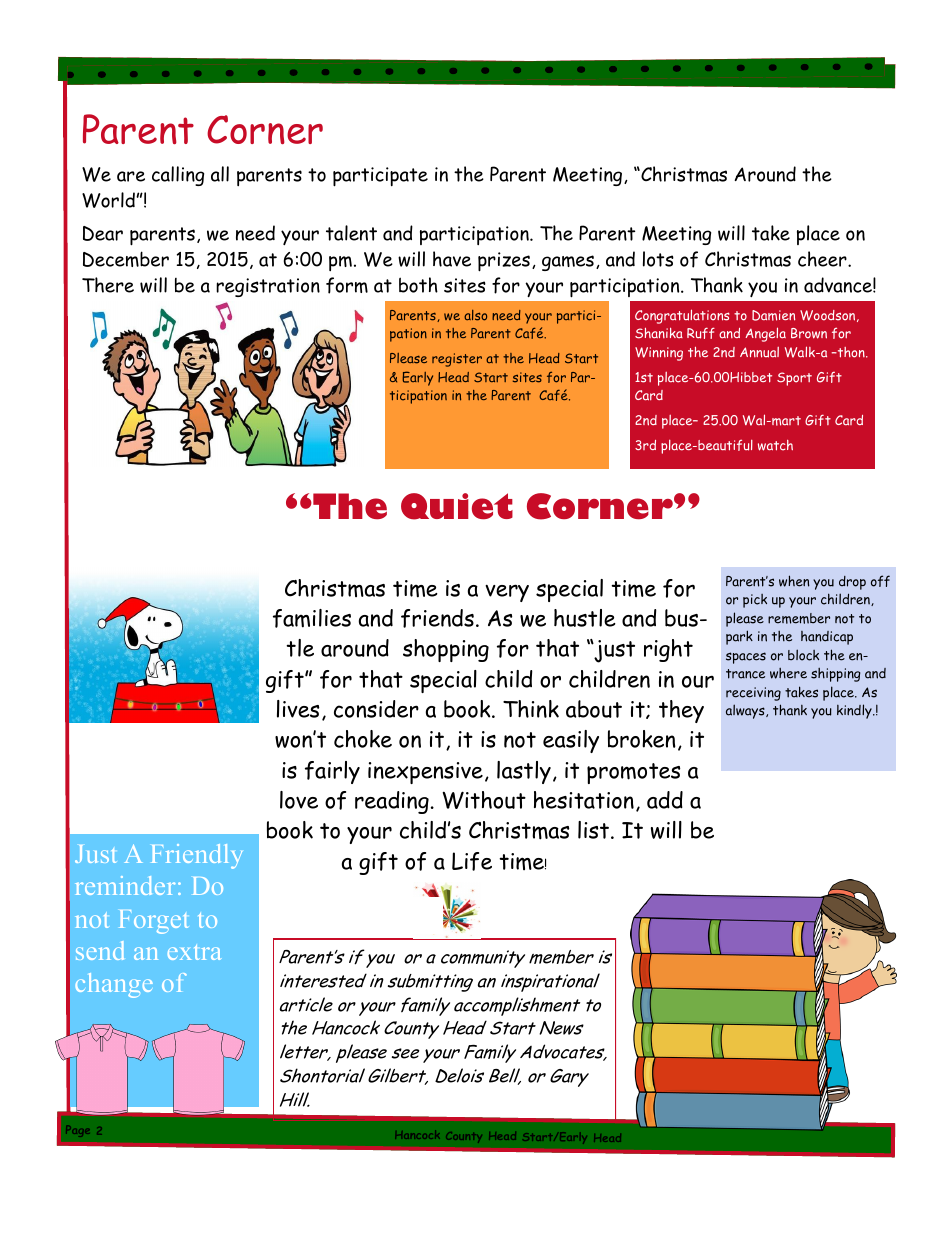  I want to click on registration, so click(268, 287).
